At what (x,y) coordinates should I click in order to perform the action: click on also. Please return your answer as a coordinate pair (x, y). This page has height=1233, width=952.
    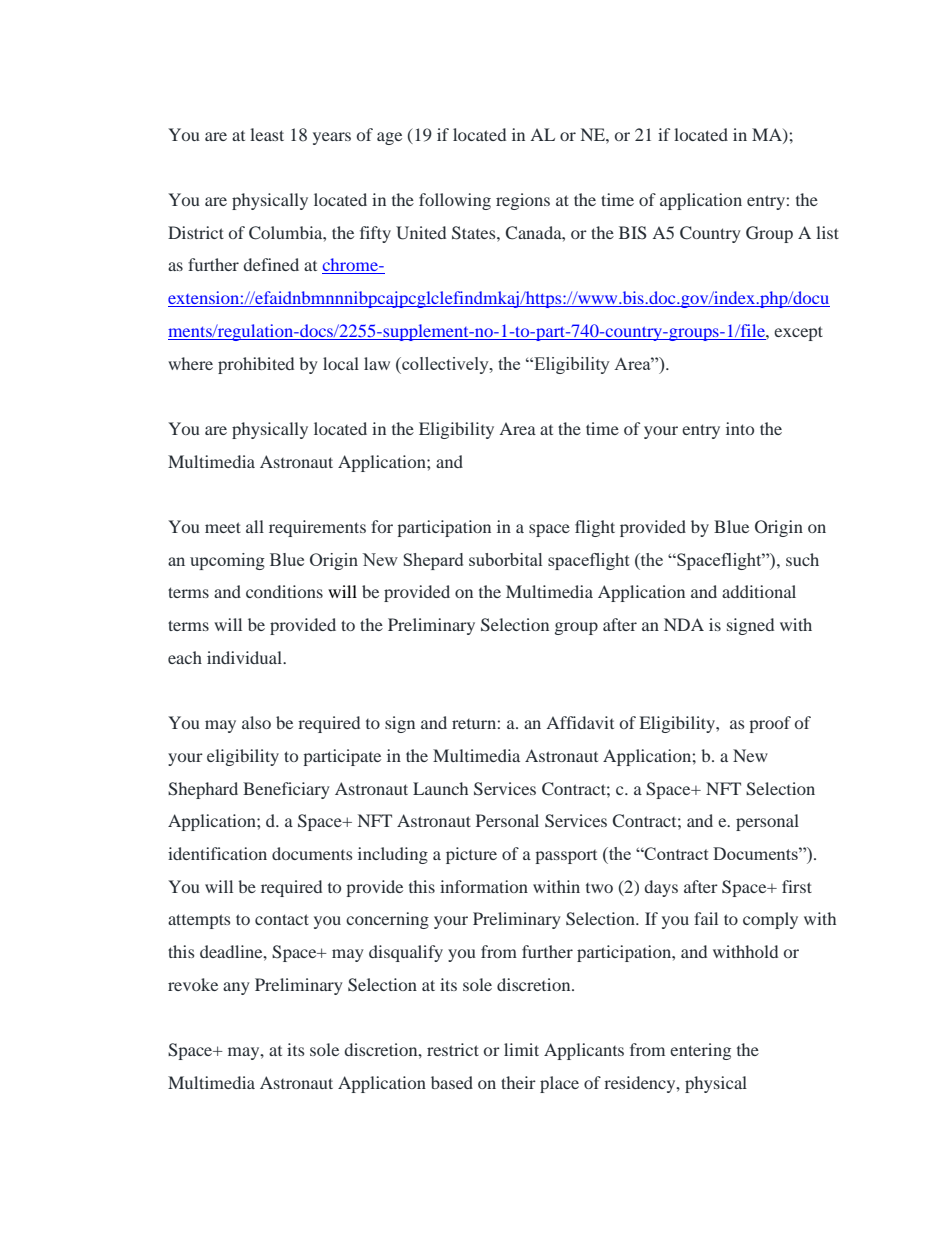
    Looking at the image, I should click on (256, 722).
